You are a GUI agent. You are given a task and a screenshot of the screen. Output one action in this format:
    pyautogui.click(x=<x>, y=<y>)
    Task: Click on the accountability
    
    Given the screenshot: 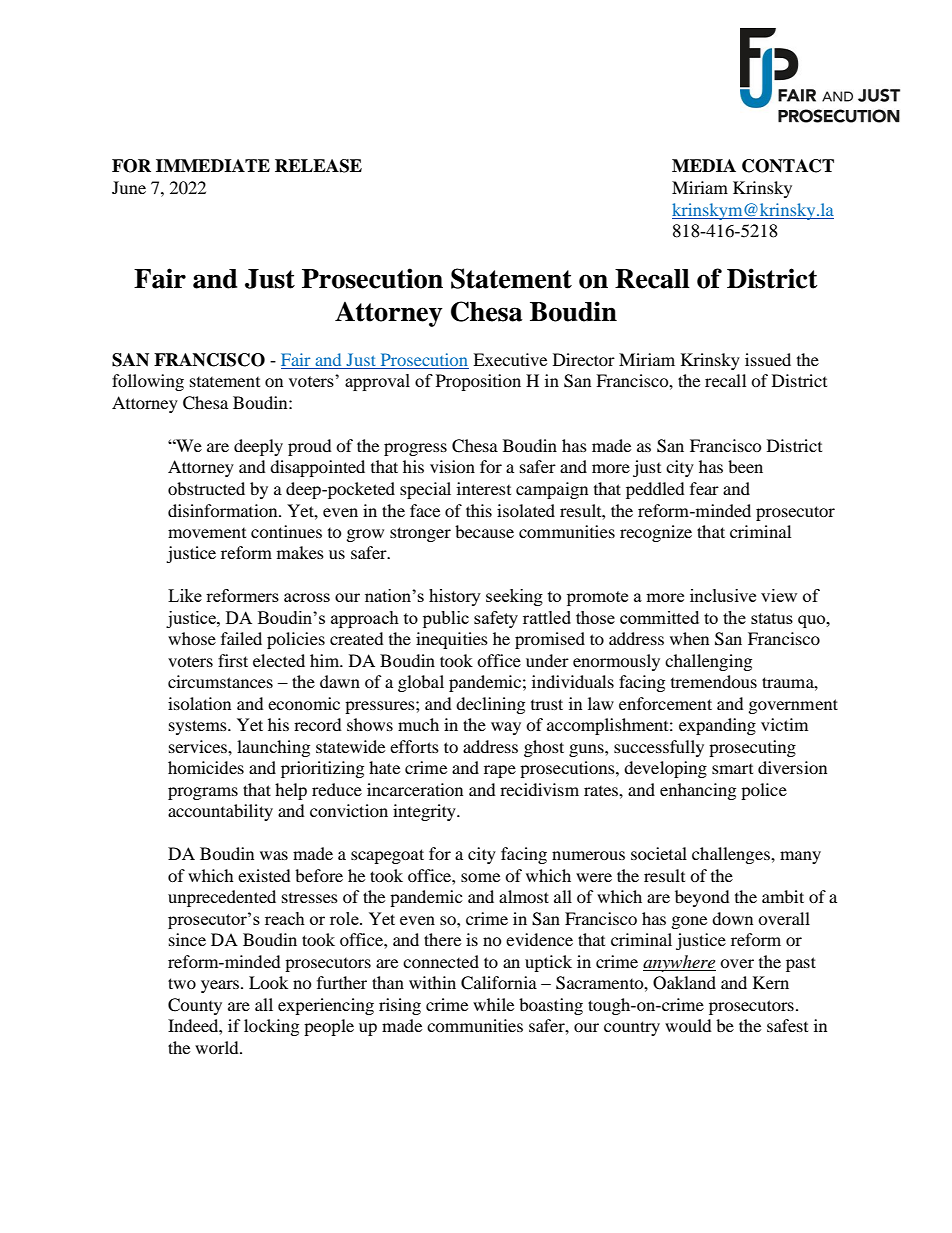 What is the action you would take?
    pyautogui.click(x=220, y=812)
